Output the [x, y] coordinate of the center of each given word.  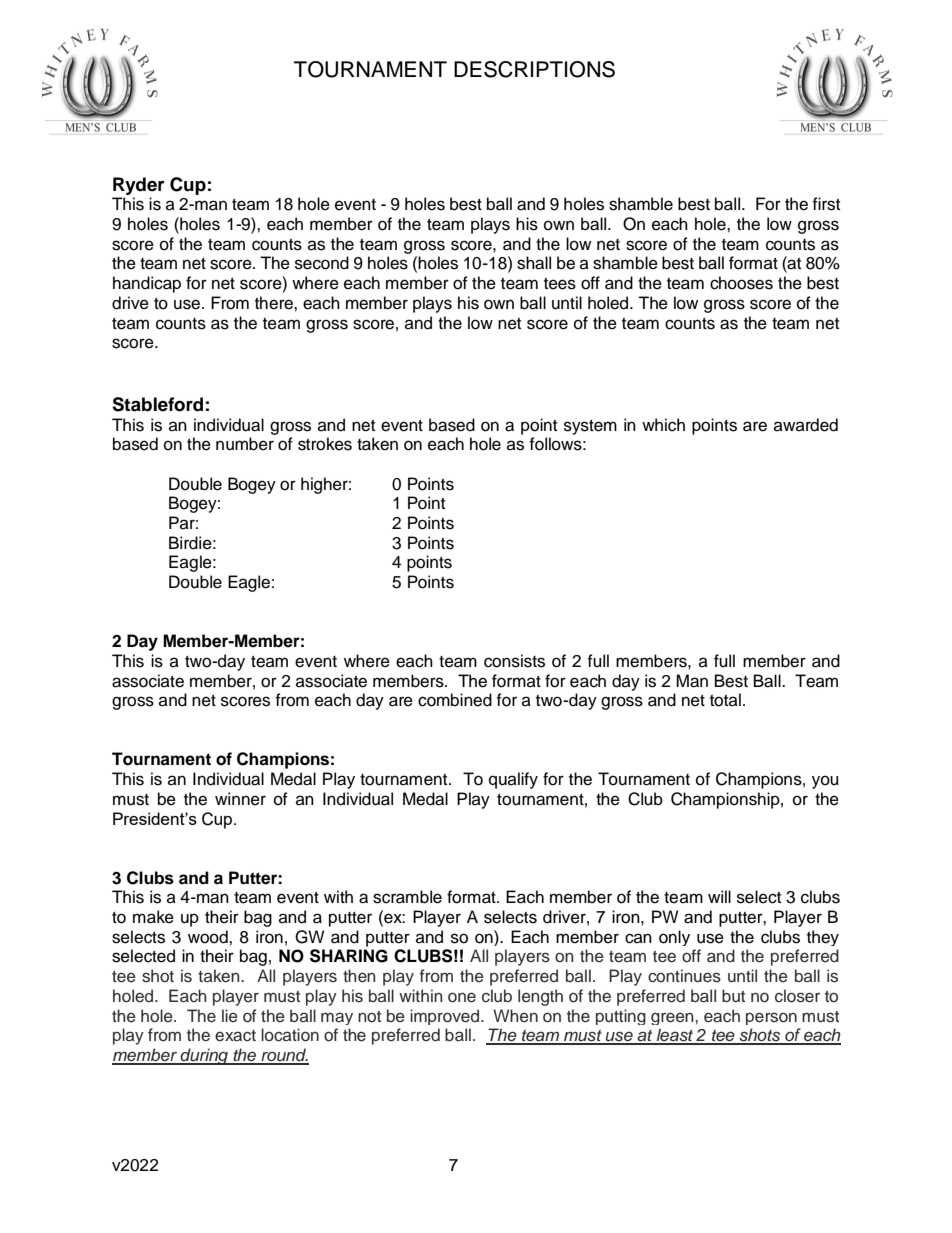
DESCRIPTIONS [534, 69]
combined [455, 700]
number [245, 444]
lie [230, 1015]
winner [240, 799]
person [771, 1018]
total [725, 700]
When [515, 1015]
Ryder [139, 186]
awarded [806, 425]
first [826, 204]
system [590, 427]
